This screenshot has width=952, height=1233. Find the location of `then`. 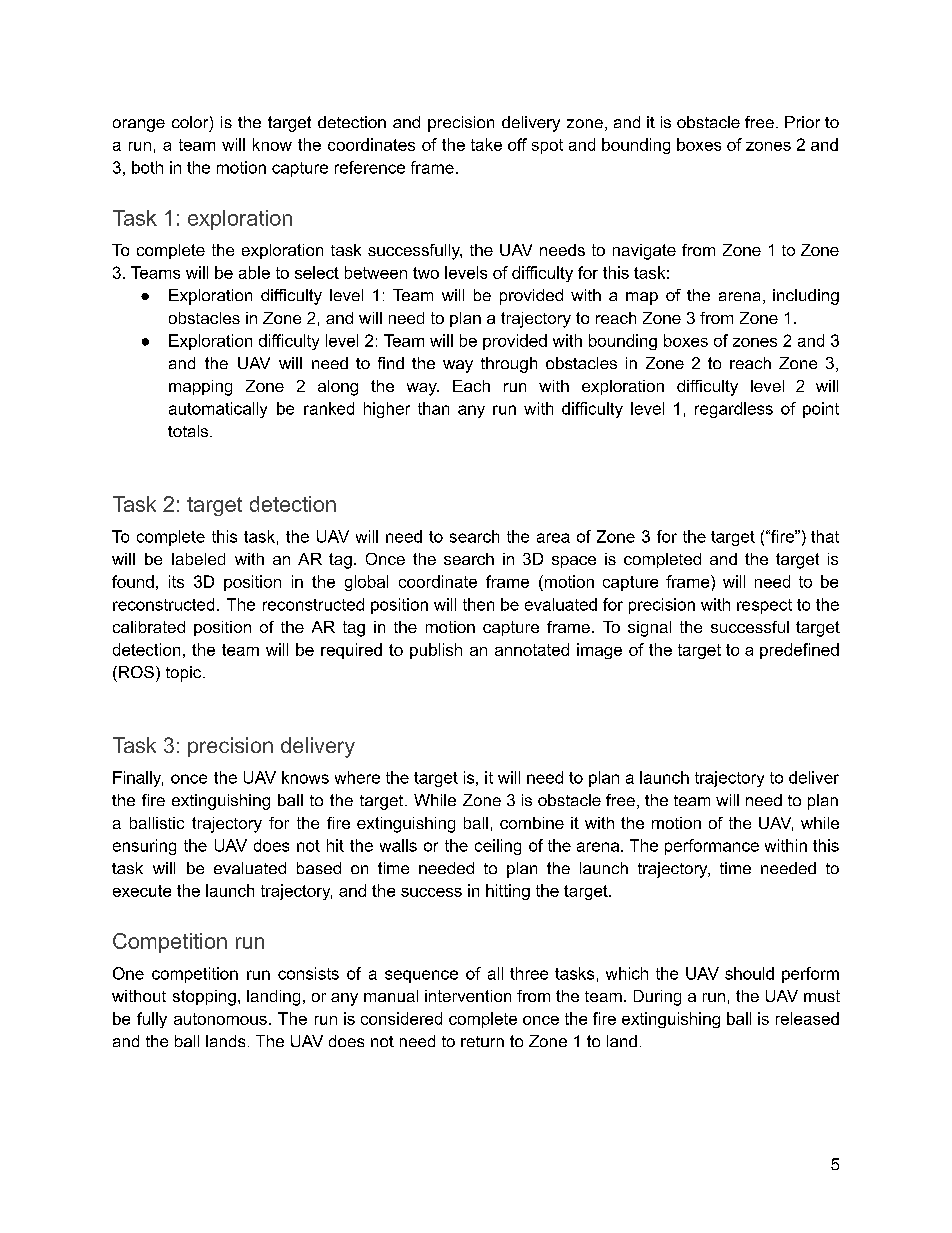

then is located at coordinates (478, 604).
